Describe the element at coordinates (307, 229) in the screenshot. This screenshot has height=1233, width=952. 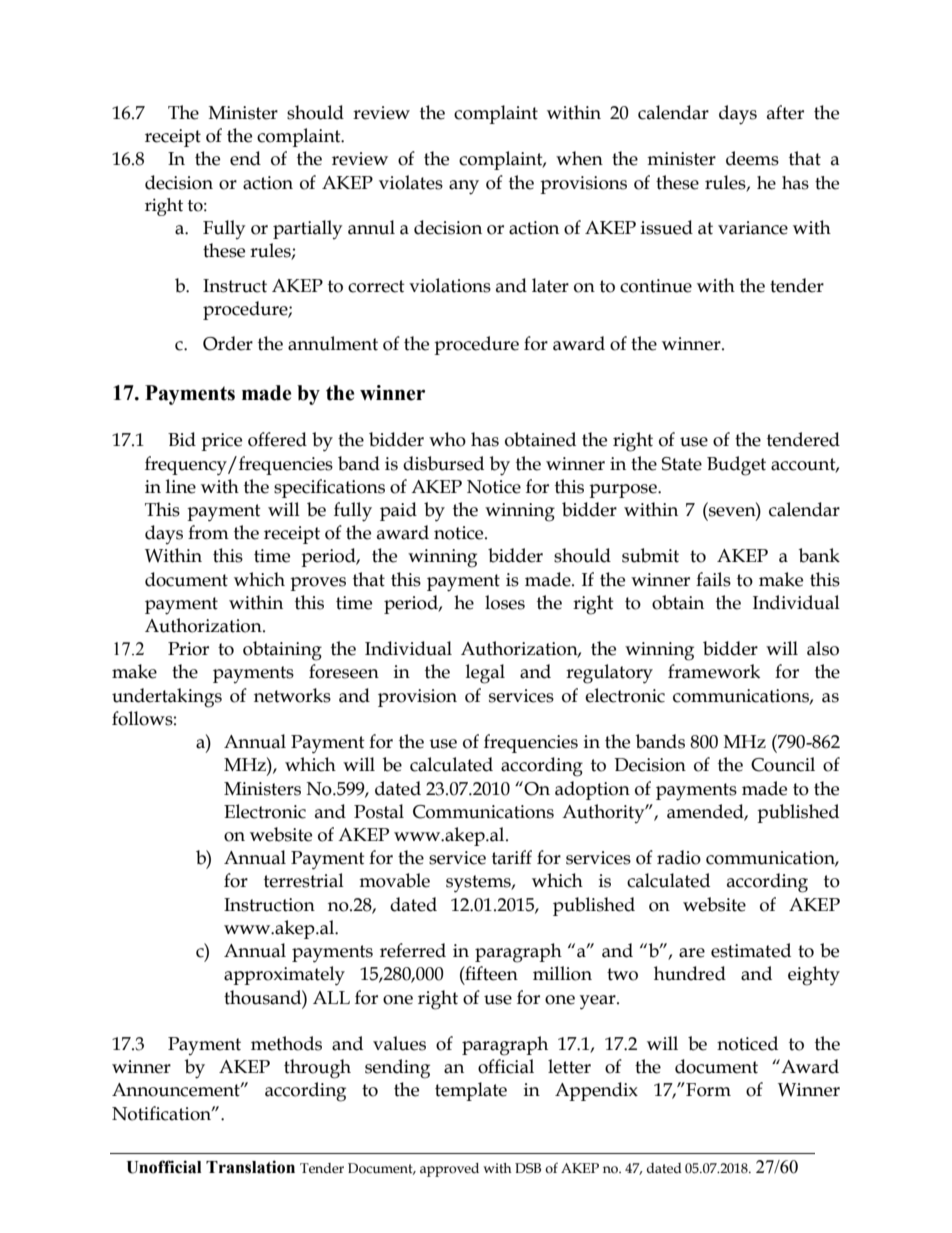
I see `partially` at that location.
